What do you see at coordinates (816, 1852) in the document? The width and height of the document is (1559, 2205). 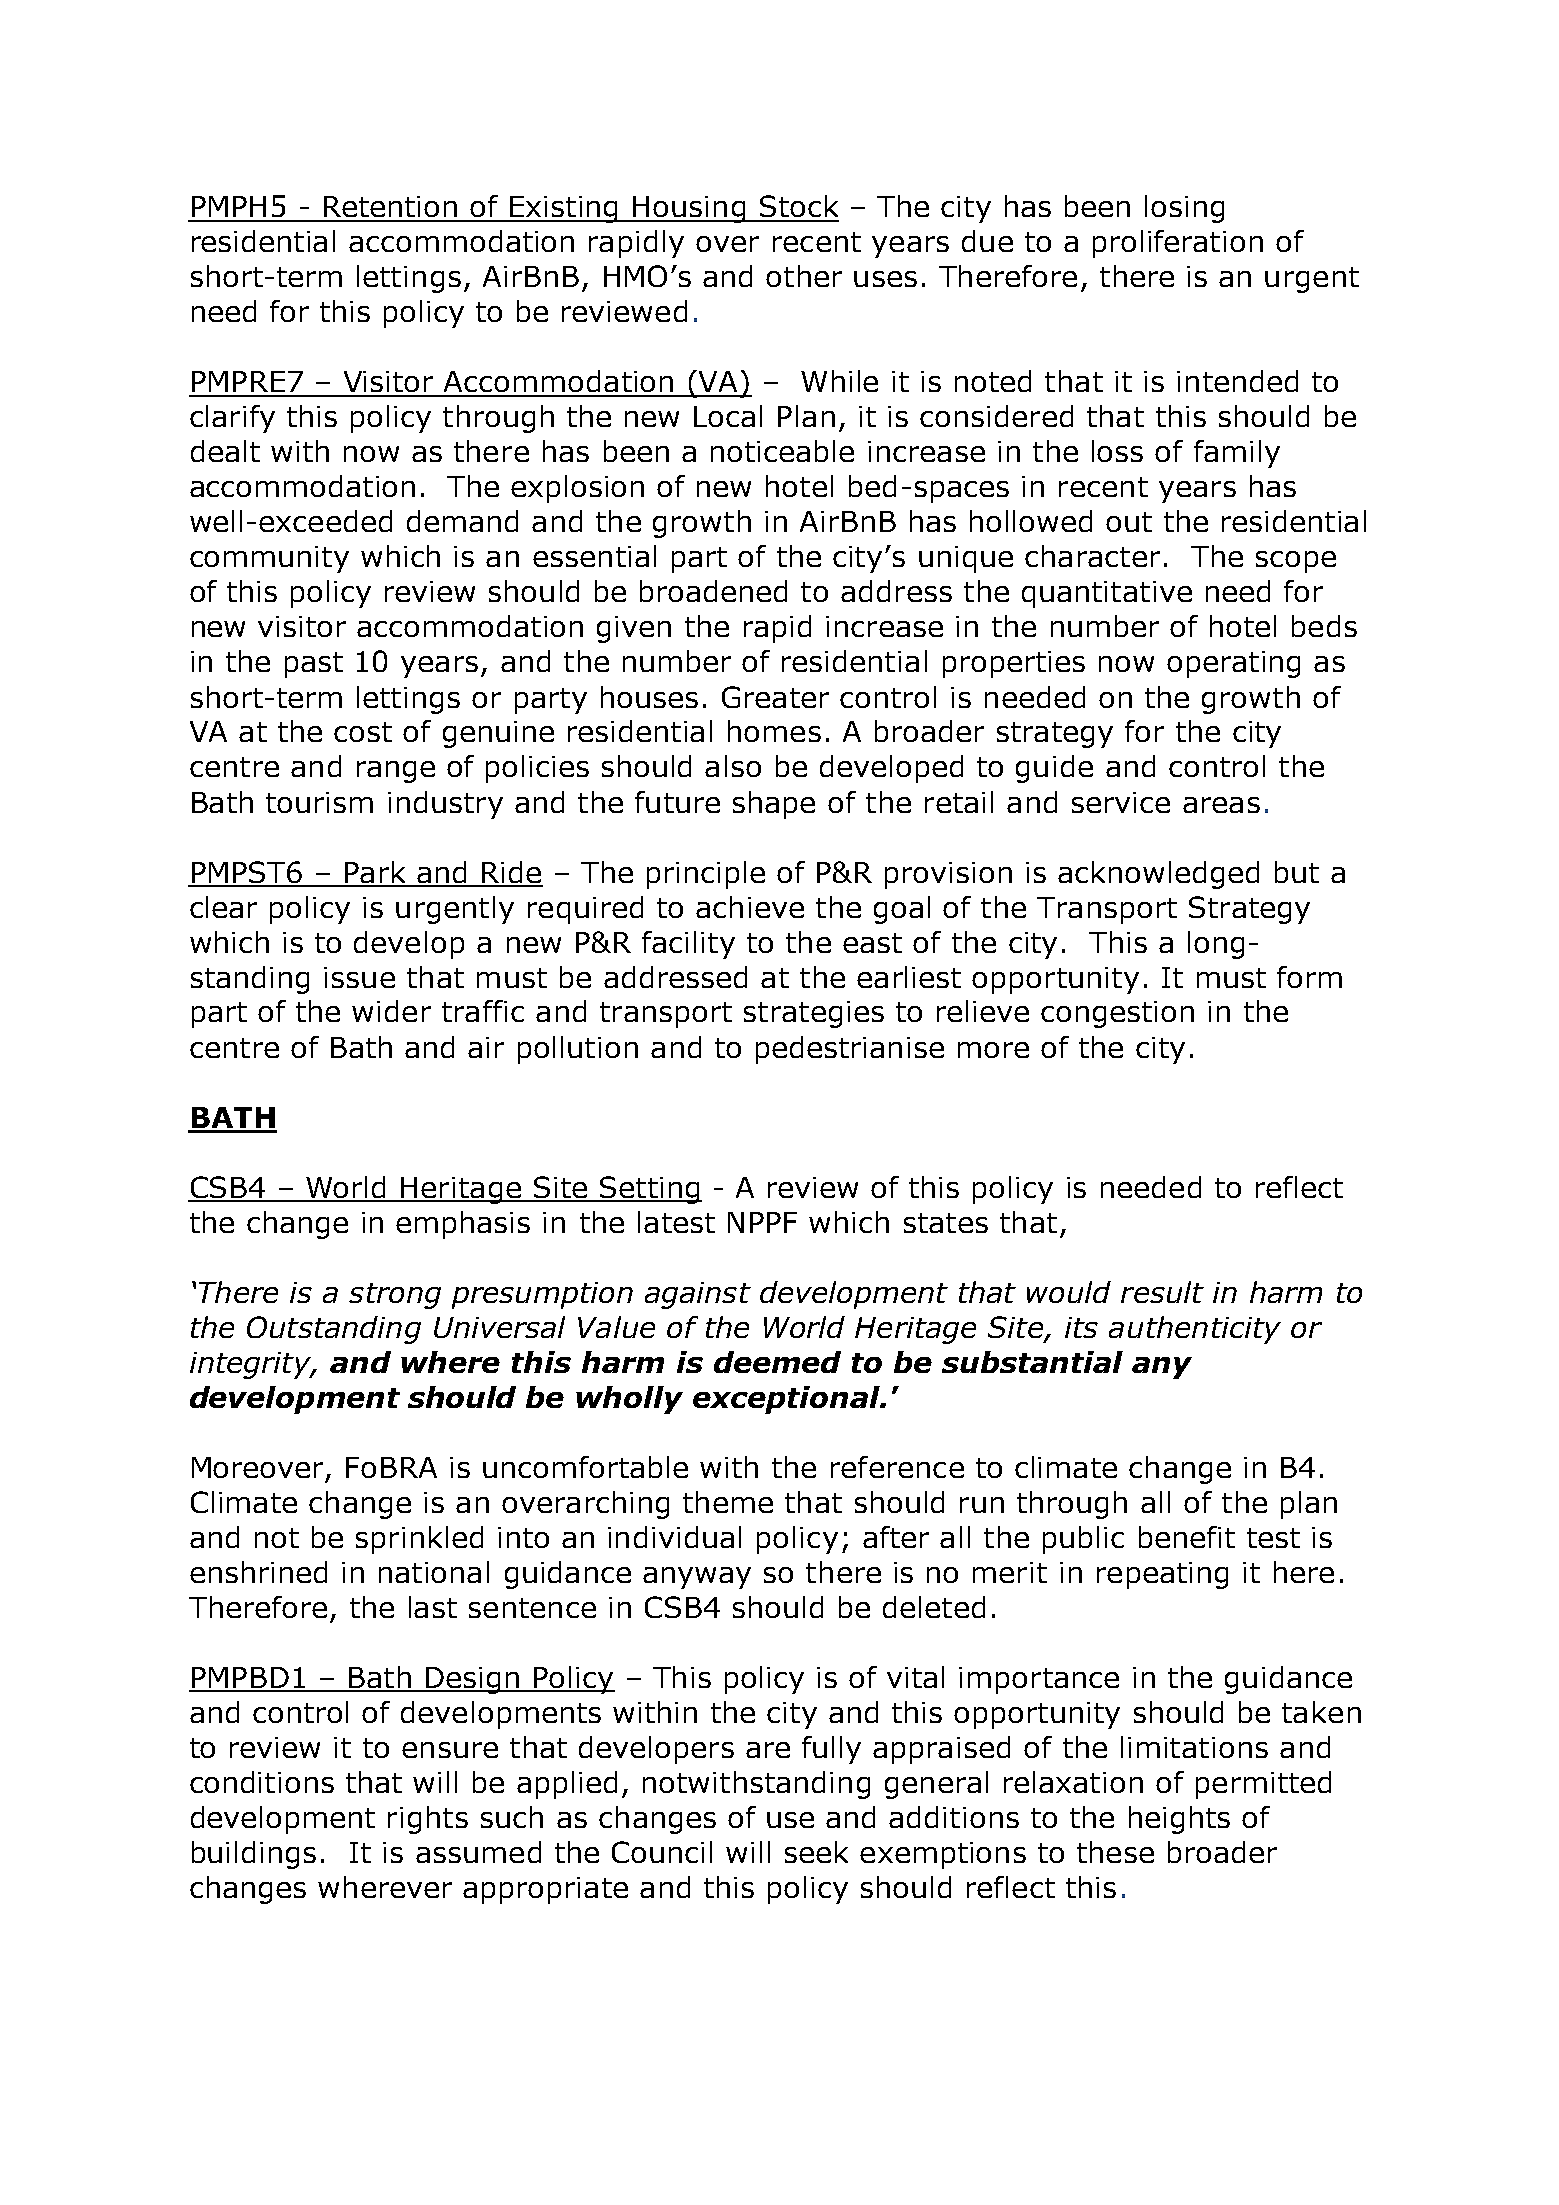 I see `seek` at bounding box center [816, 1852].
